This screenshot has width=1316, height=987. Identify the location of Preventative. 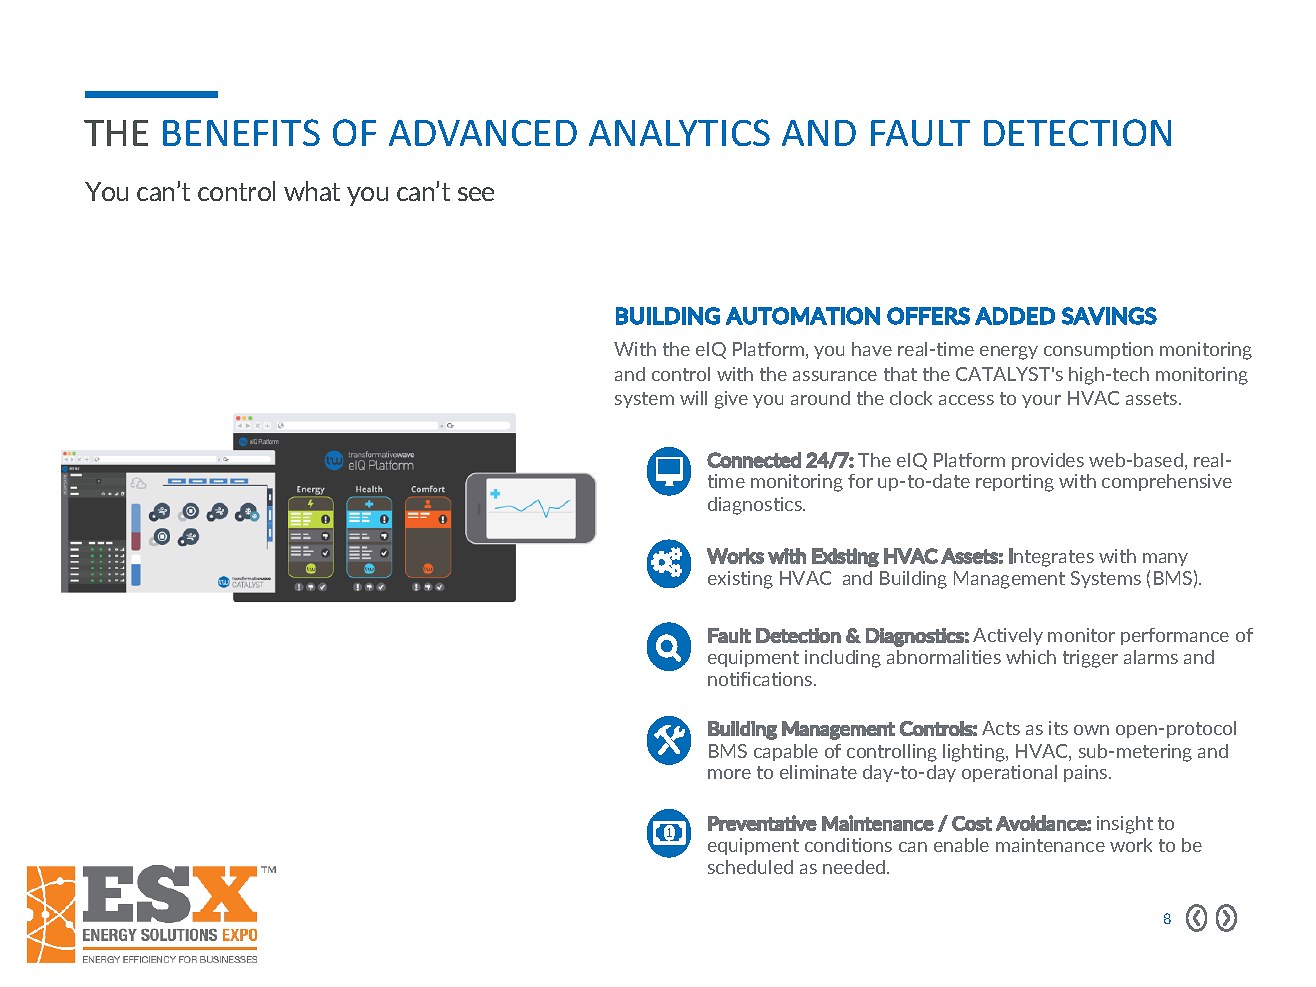
(762, 823).
